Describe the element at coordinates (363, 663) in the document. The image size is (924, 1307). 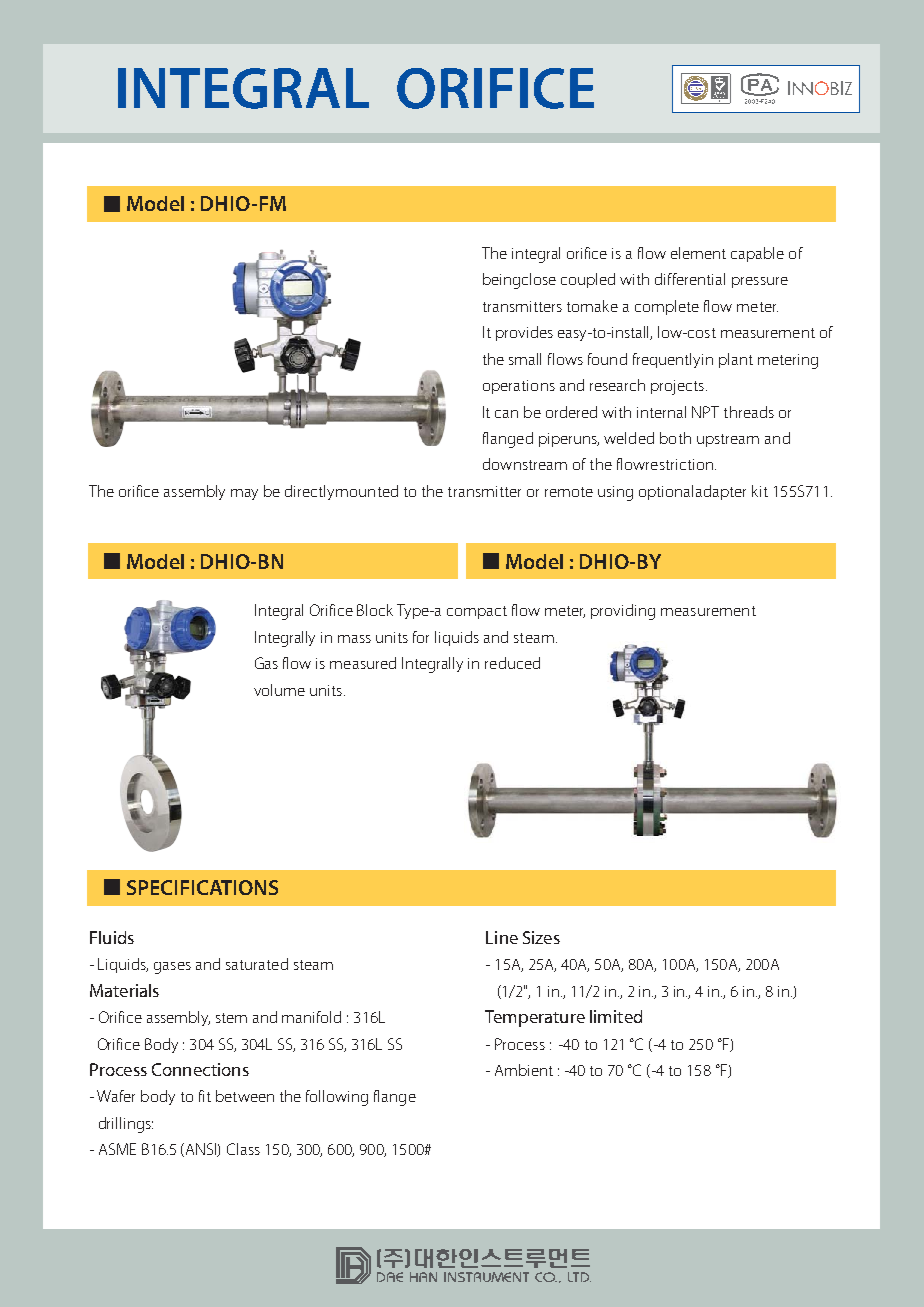
I see `measured` at that location.
